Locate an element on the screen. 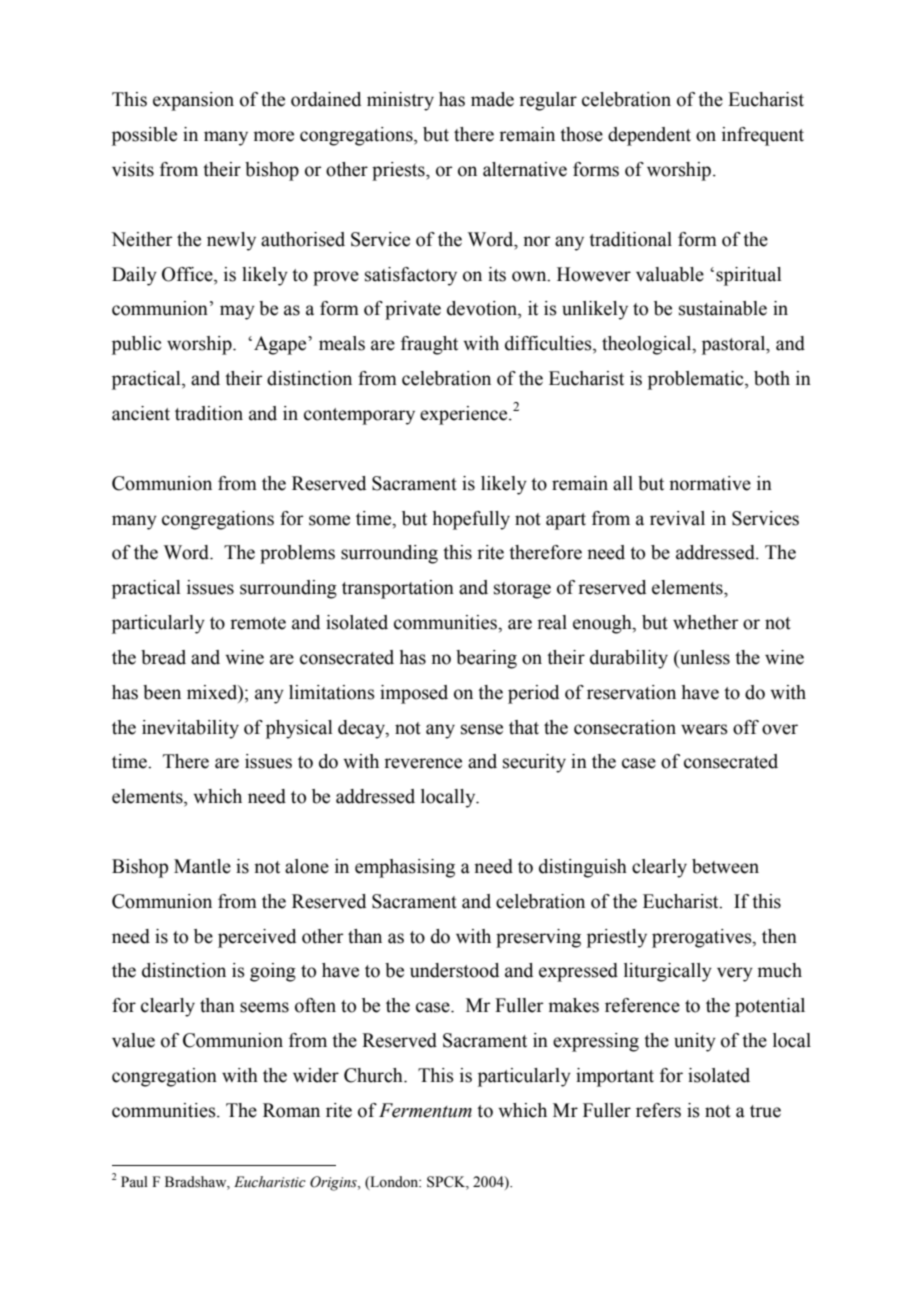 The image size is (924, 1308). dependent is located at coordinates (649, 136).
